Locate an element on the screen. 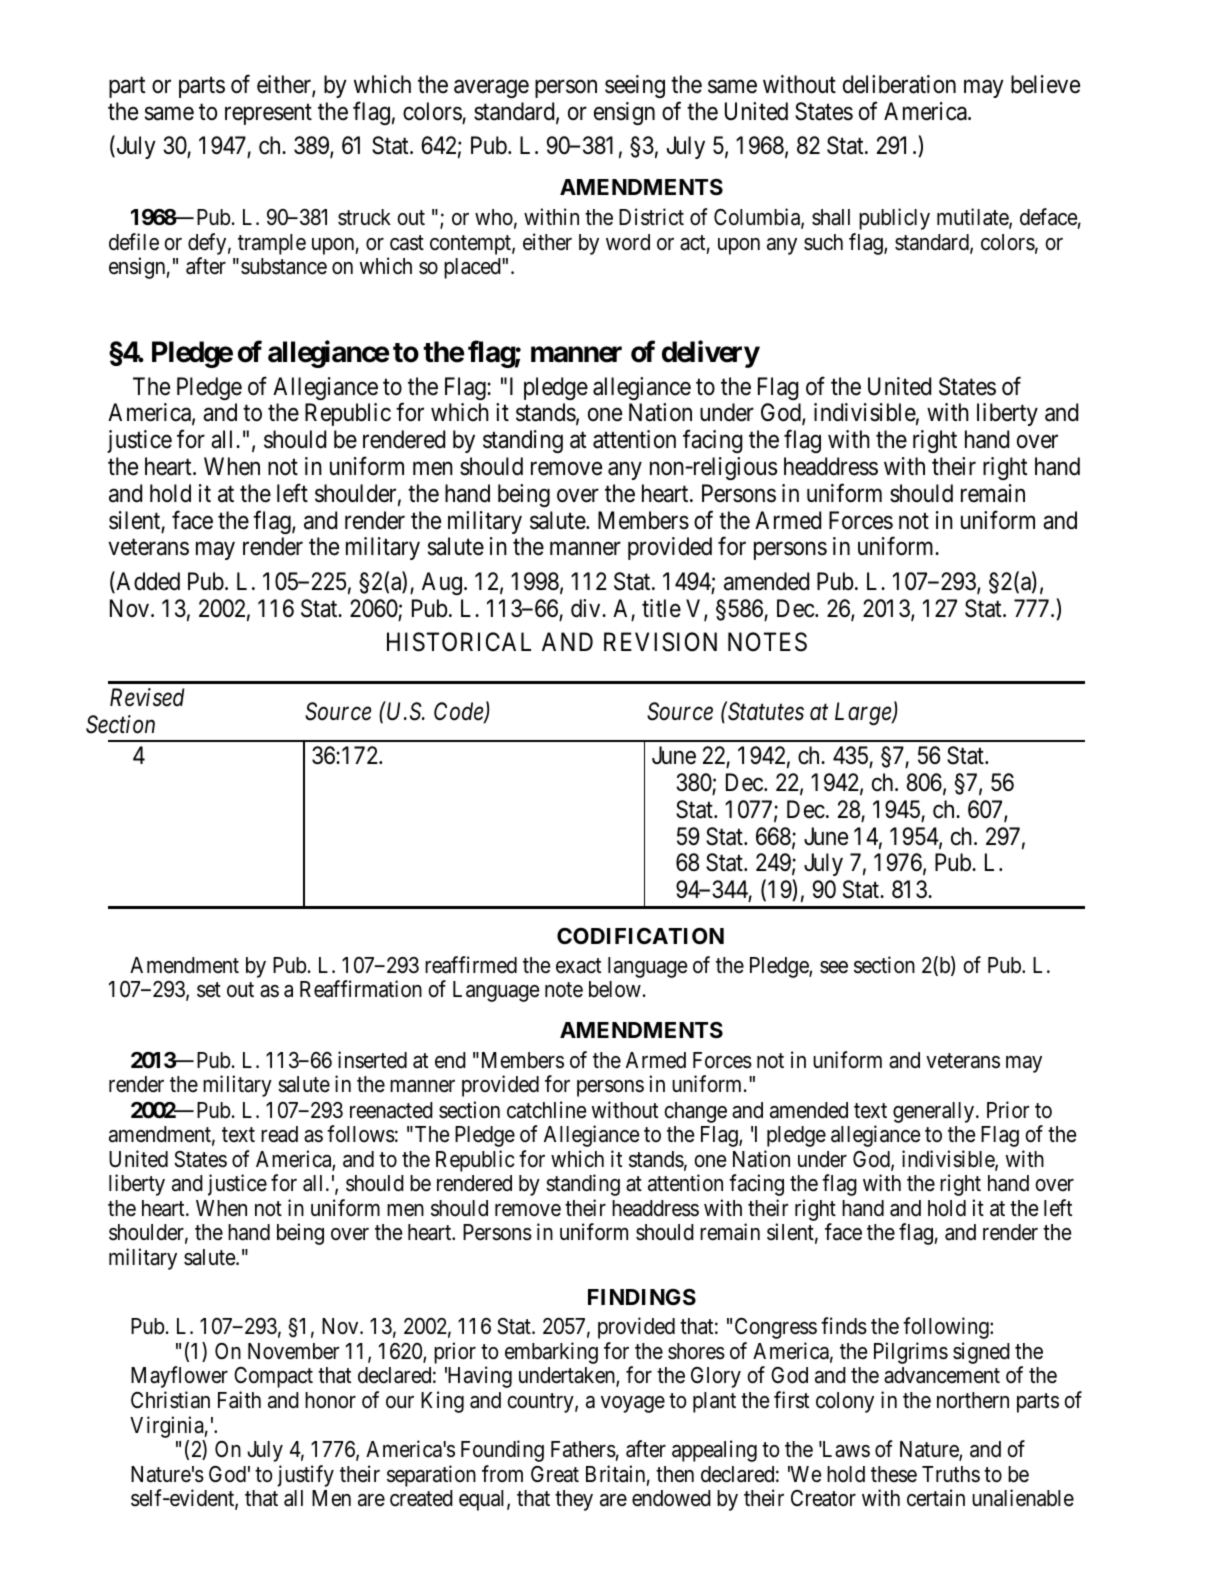  represent is located at coordinates (268, 114).
